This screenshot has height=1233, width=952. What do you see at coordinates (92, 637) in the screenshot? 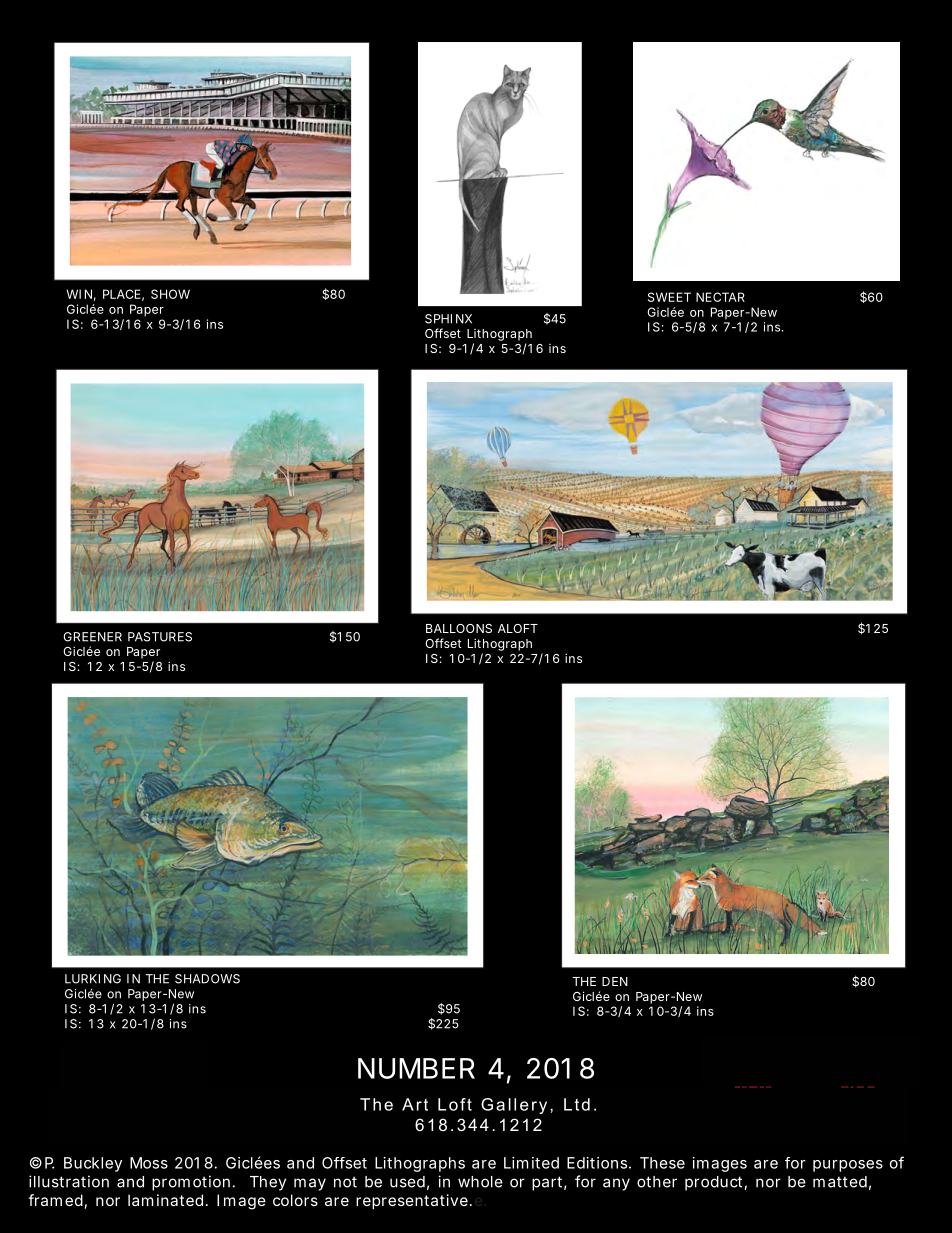
I see `GREENER` at bounding box center [92, 637].
